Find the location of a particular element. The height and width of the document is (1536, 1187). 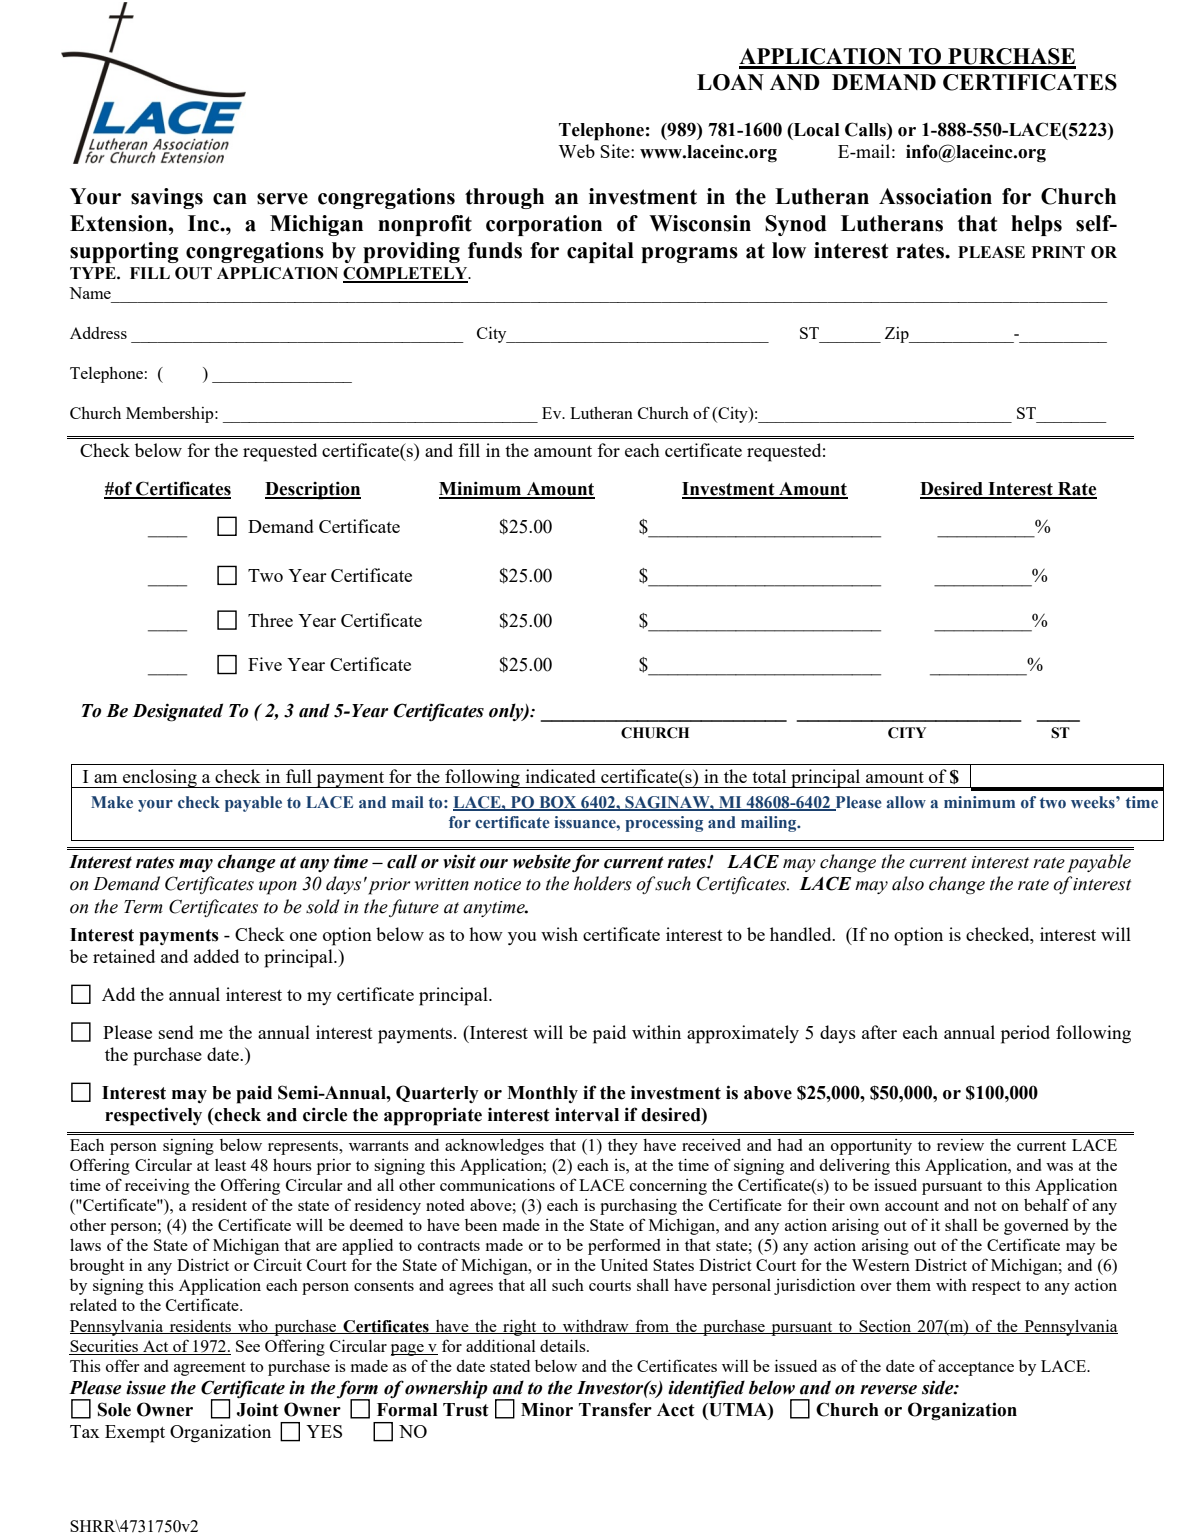

acceptance is located at coordinates (976, 1369).
